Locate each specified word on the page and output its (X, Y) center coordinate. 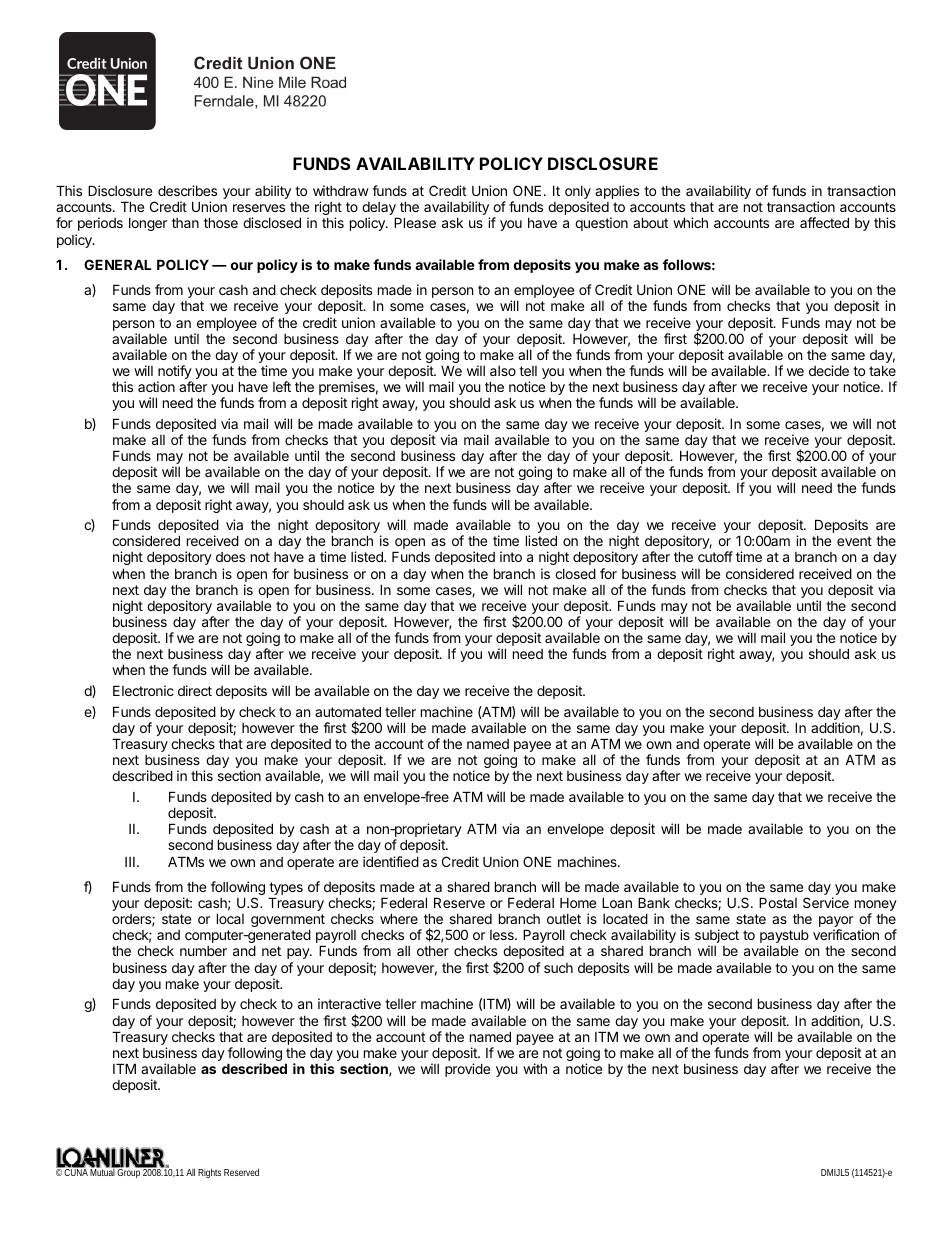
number (203, 951)
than (185, 223)
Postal (778, 902)
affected (824, 222)
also (503, 371)
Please (415, 222)
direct (195, 690)
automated (348, 711)
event (854, 541)
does (230, 557)
